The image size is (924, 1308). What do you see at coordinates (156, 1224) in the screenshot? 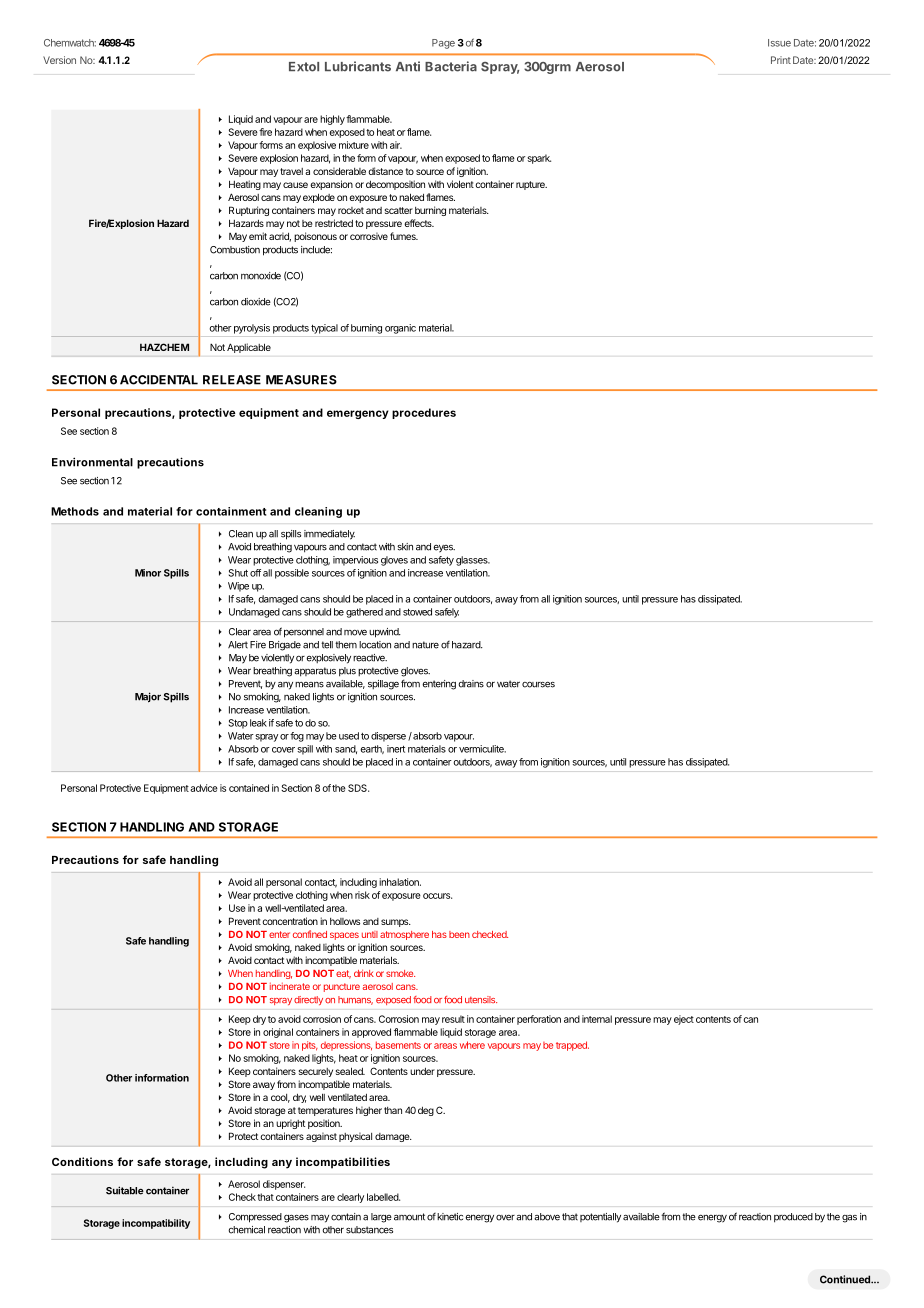
I see `incompatibility` at bounding box center [156, 1224].
